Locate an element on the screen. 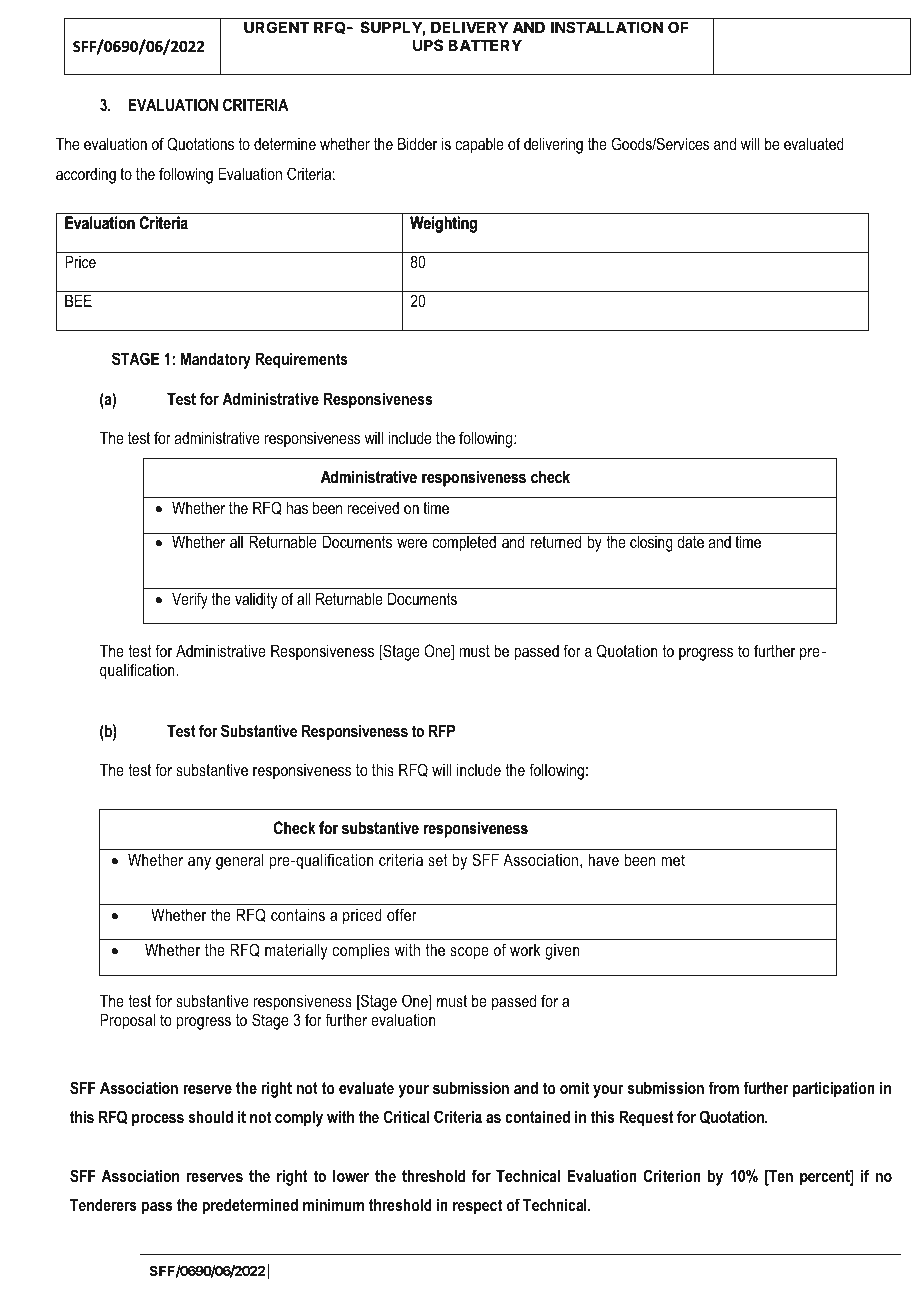 The height and width of the screenshot is (1307, 924). respect is located at coordinates (477, 1207).
